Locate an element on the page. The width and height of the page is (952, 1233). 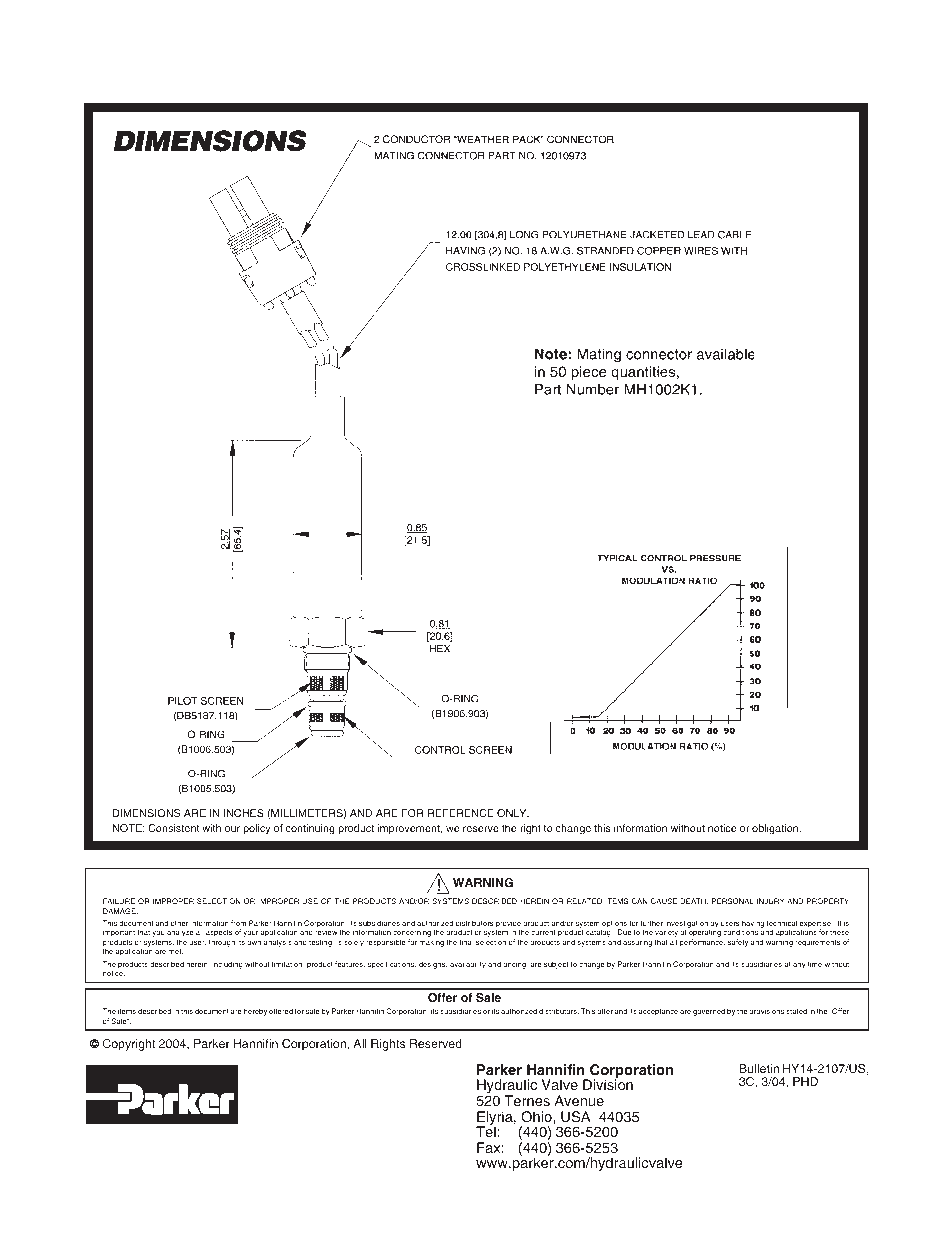
RELATED is located at coordinates (584, 901).
